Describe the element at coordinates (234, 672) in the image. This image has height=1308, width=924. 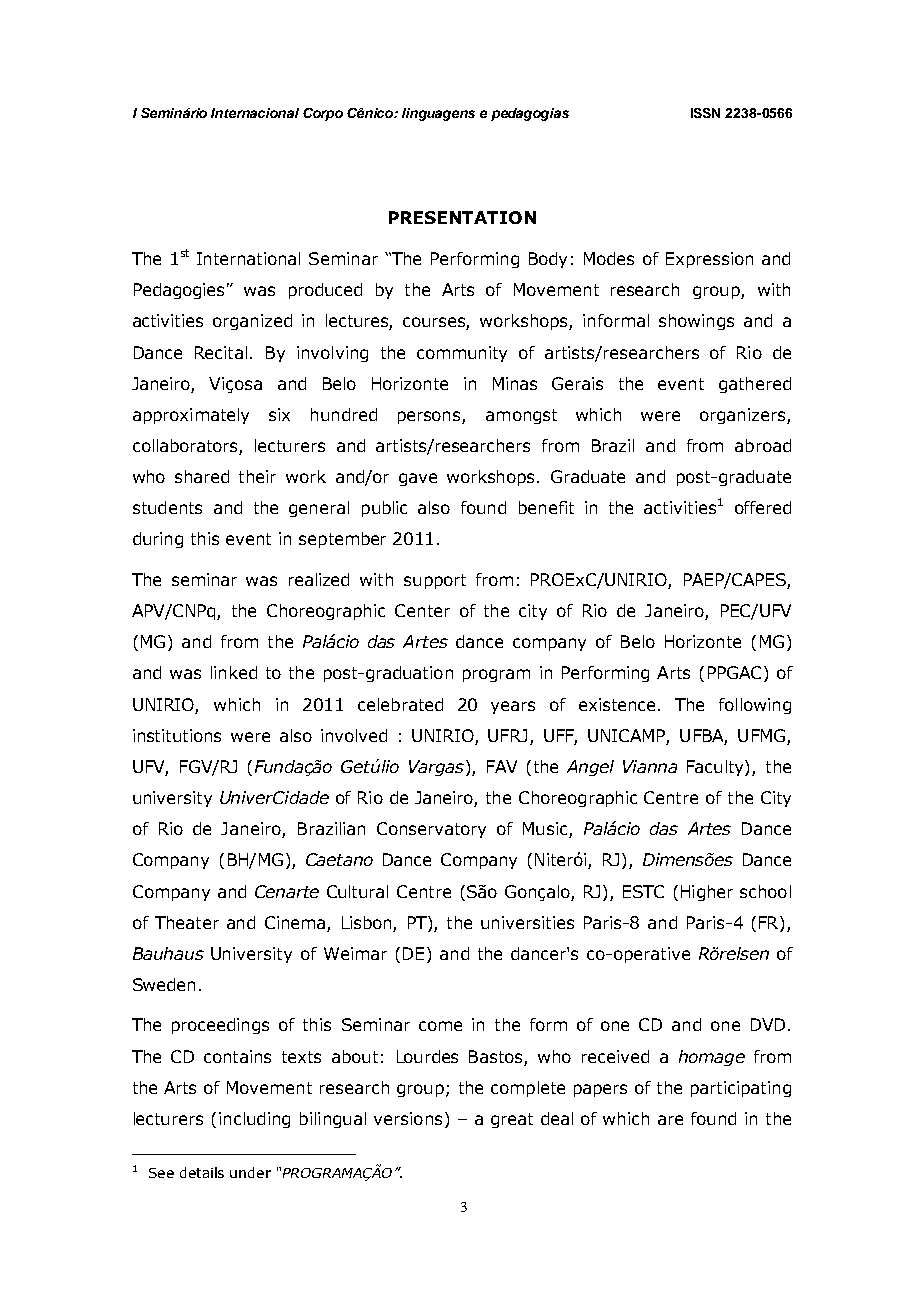
I see `linked` at that location.
